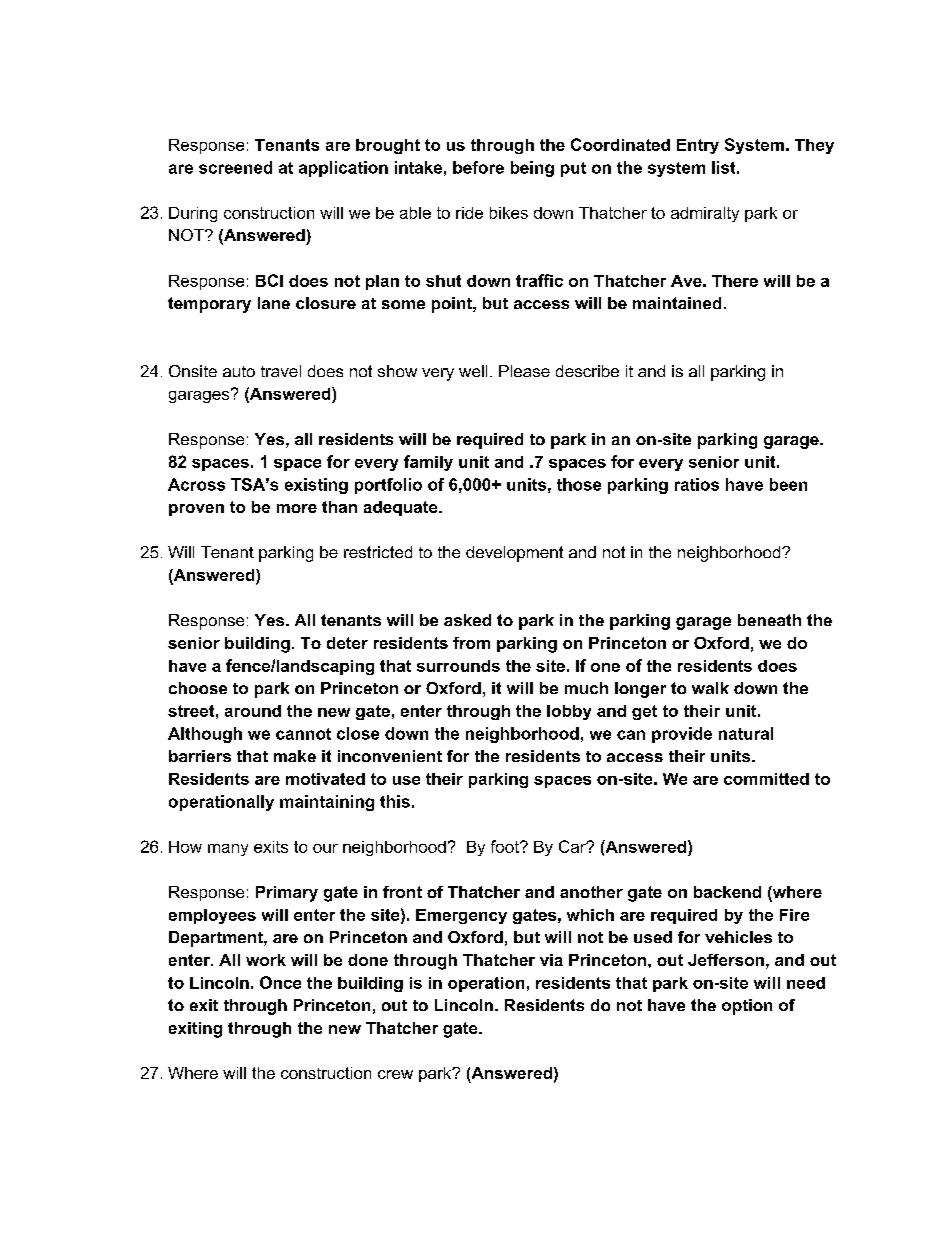  What do you see at coordinates (698, 146) in the page?
I see `Entry` at bounding box center [698, 146].
